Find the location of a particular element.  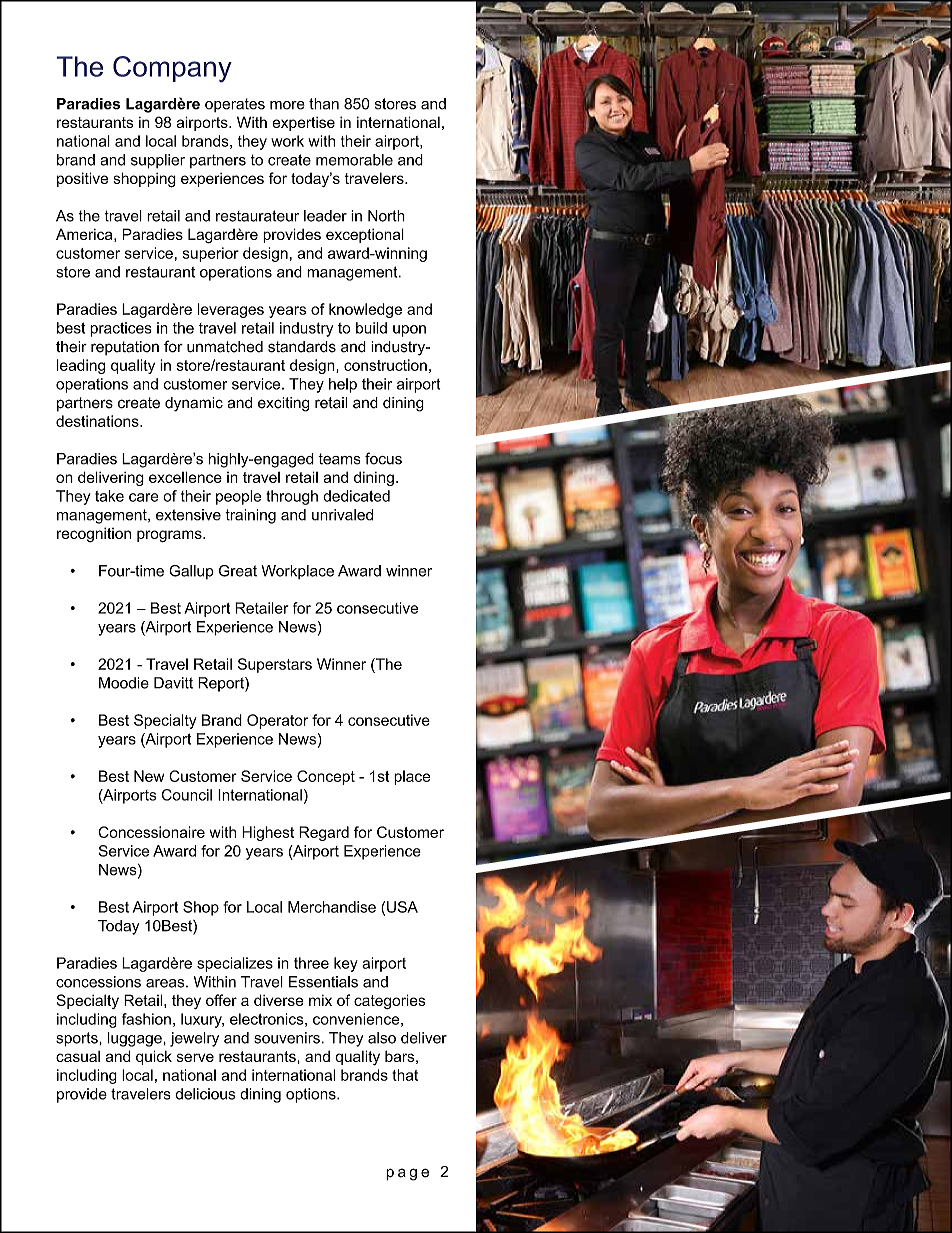

quick is located at coordinates (154, 1057).
